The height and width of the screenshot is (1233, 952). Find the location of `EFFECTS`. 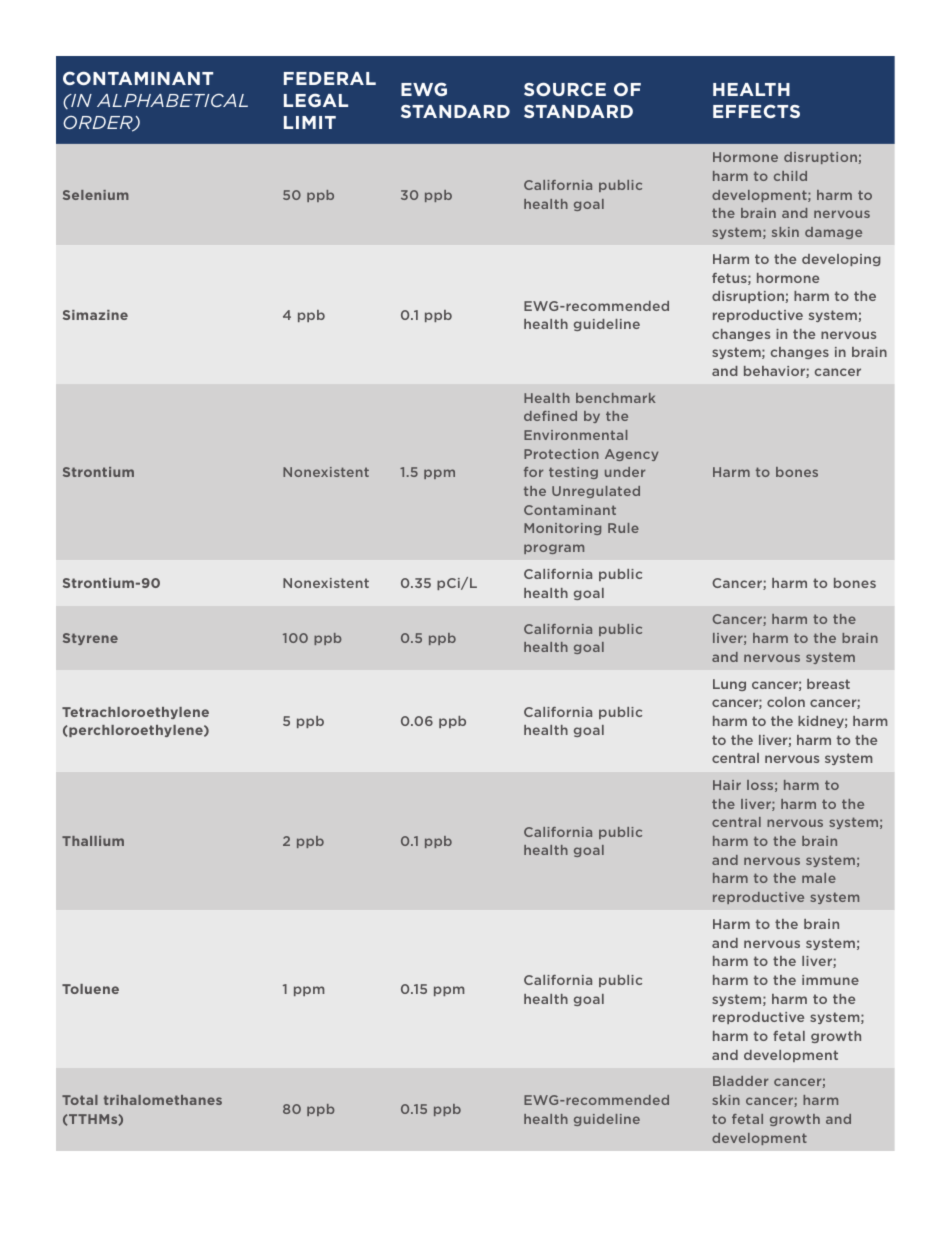

EFFECTS is located at coordinates (756, 111).
